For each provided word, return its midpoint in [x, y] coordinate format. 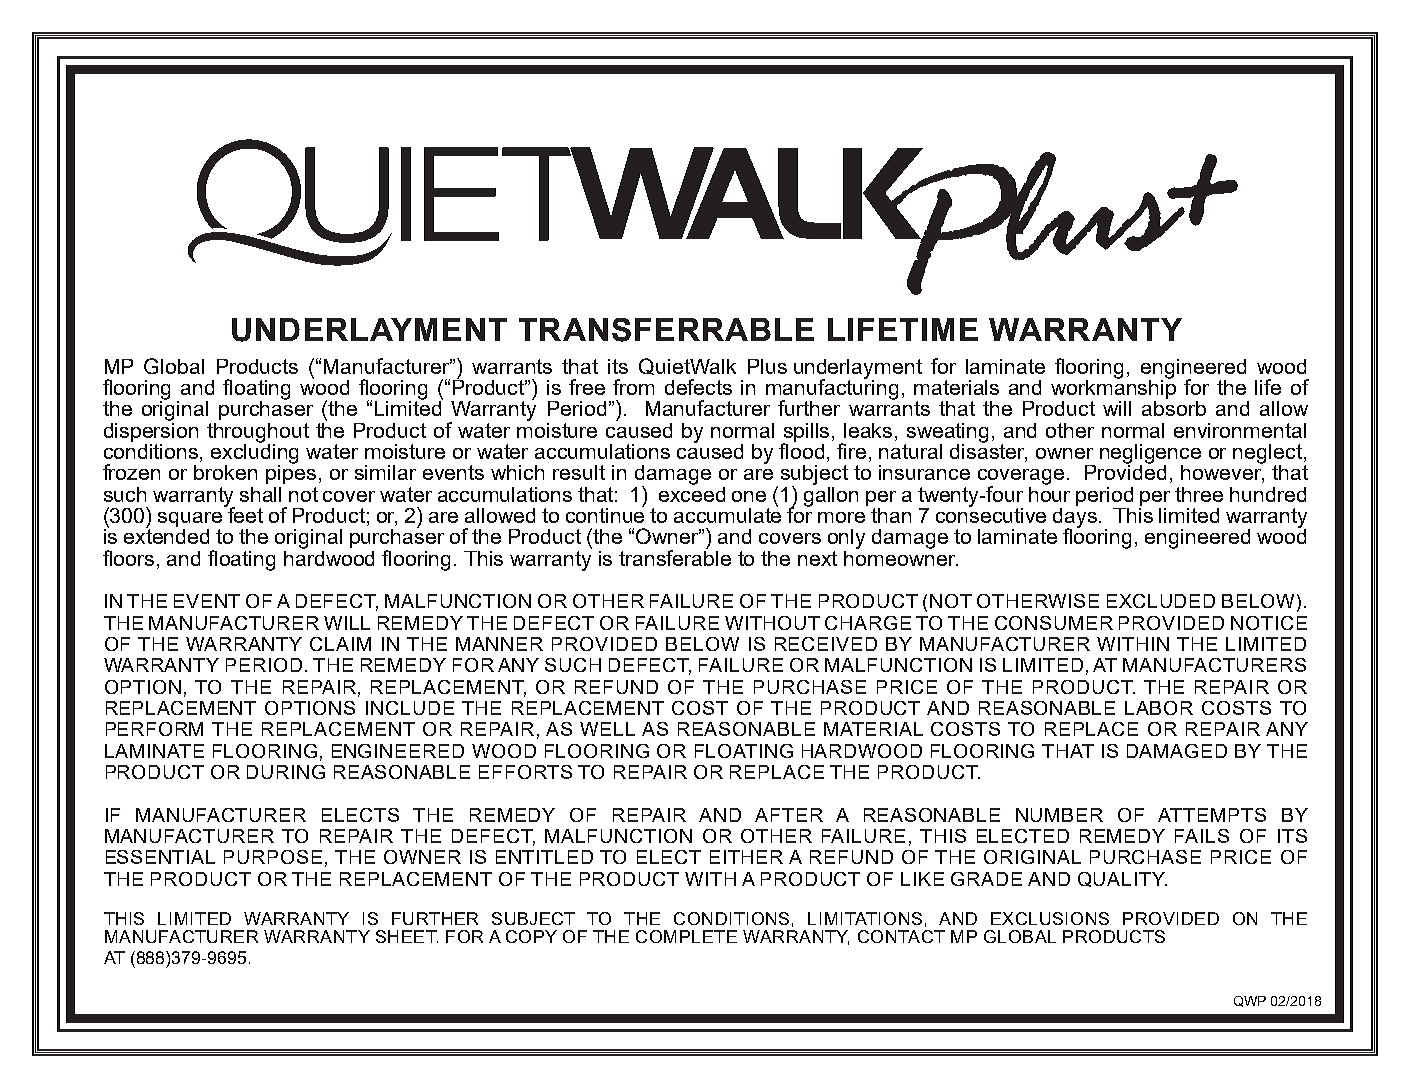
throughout [258, 434]
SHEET [407, 936]
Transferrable [666, 330]
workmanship [1113, 389]
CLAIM [340, 644]
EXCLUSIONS [1050, 918]
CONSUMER [1054, 623]
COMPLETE [686, 936]
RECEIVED [826, 644]
